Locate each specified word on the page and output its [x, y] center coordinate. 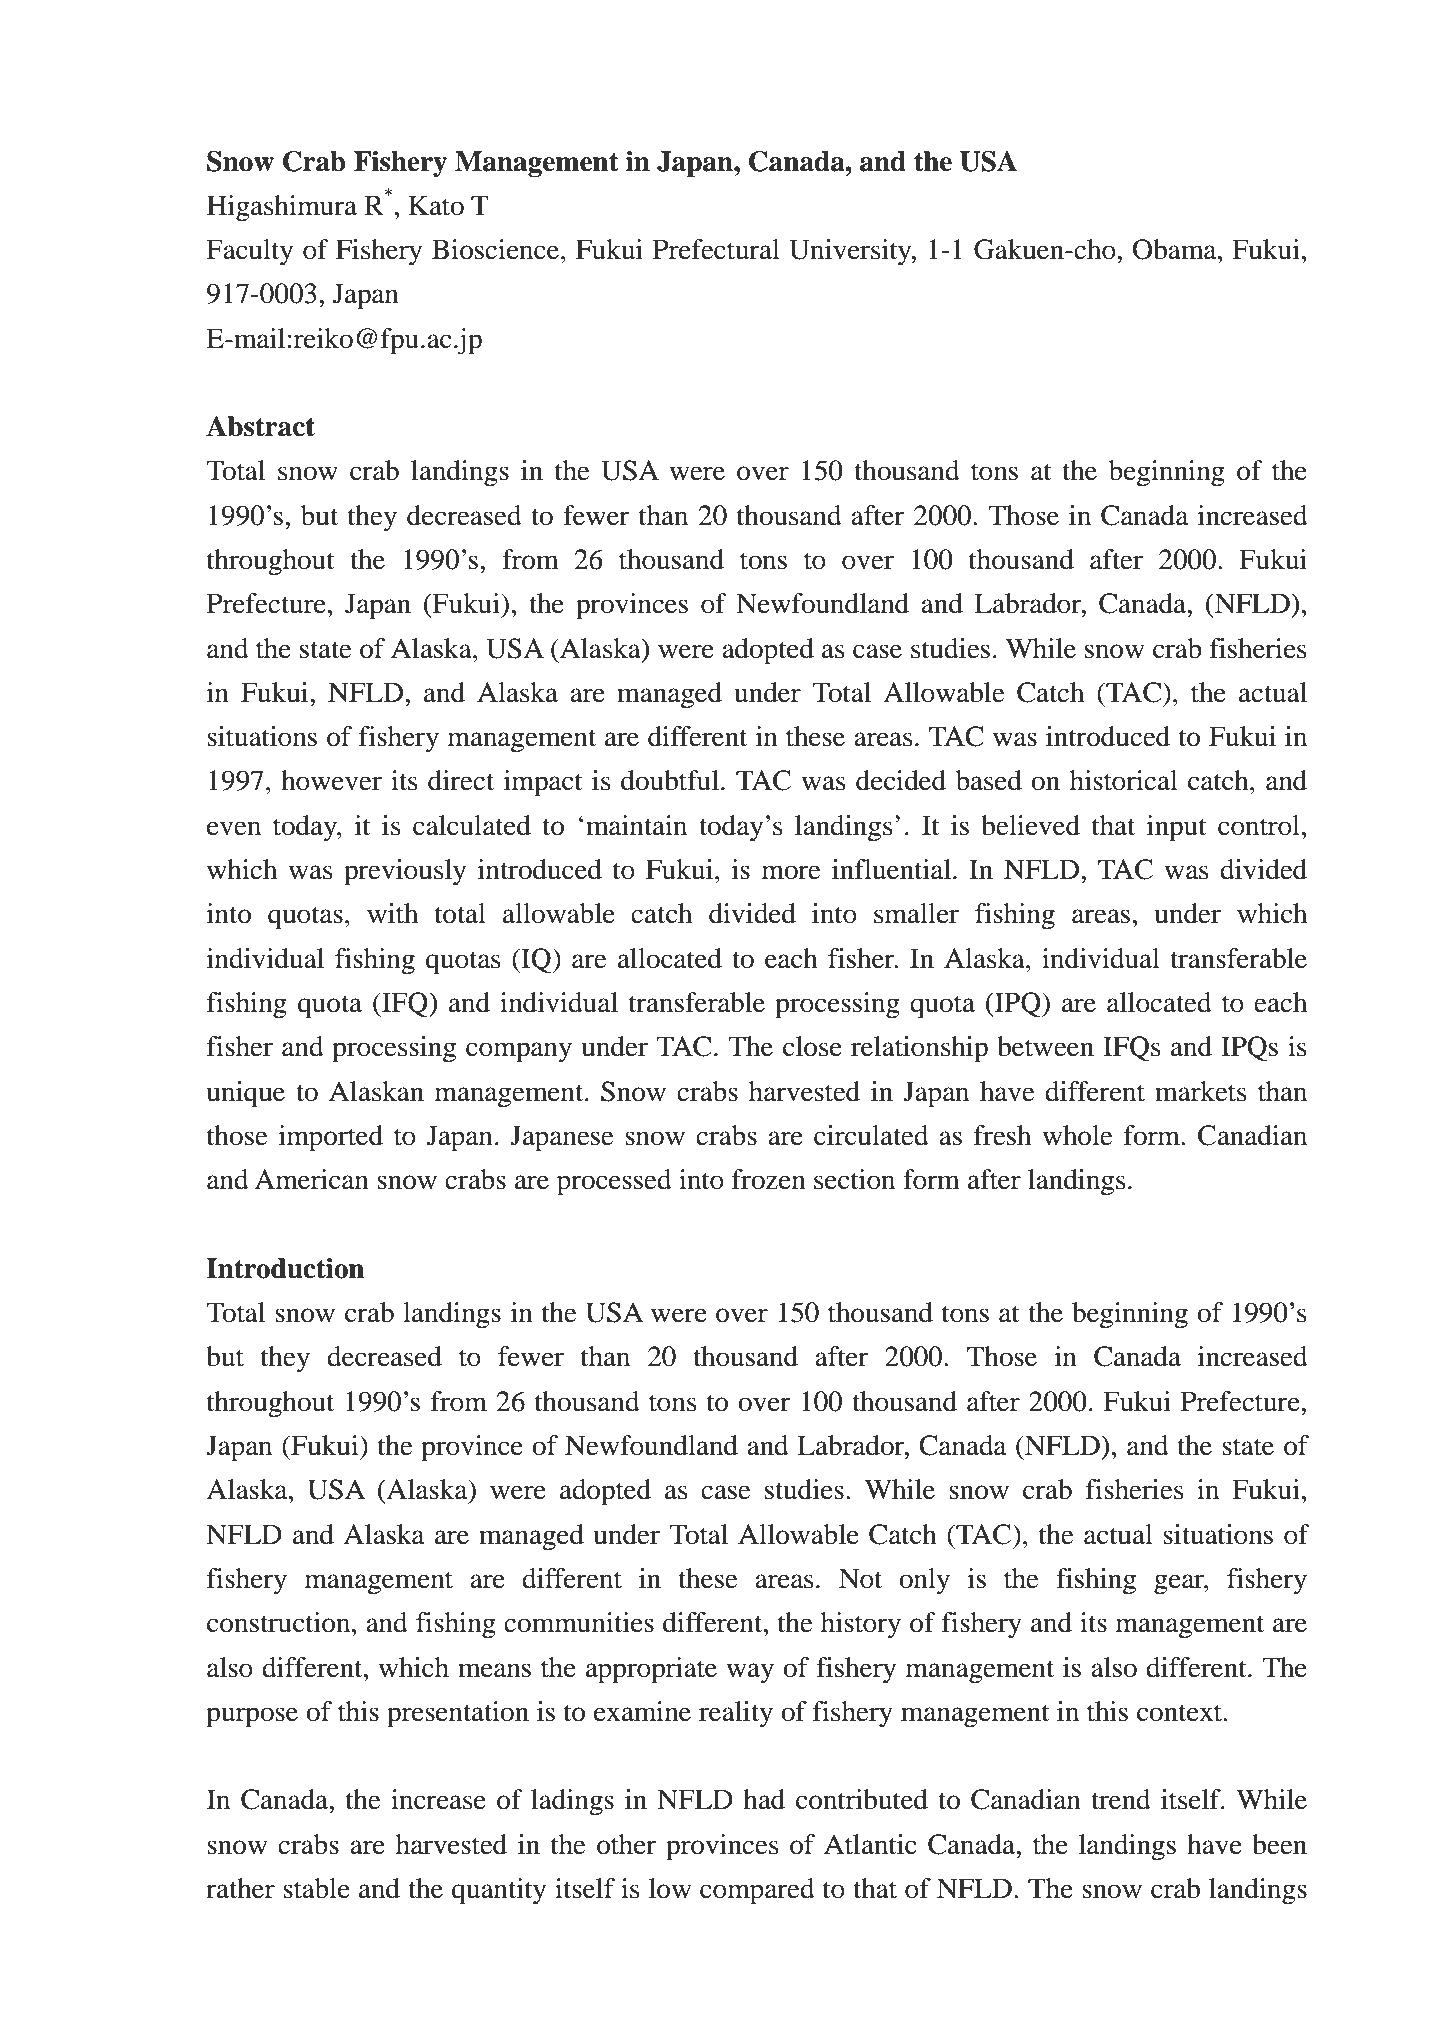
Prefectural [716, 249]
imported [331, 1138]
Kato [436, 205]
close [812, 1046]
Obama [1176, 249]
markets [1201, 1091]
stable [316, 1888]
